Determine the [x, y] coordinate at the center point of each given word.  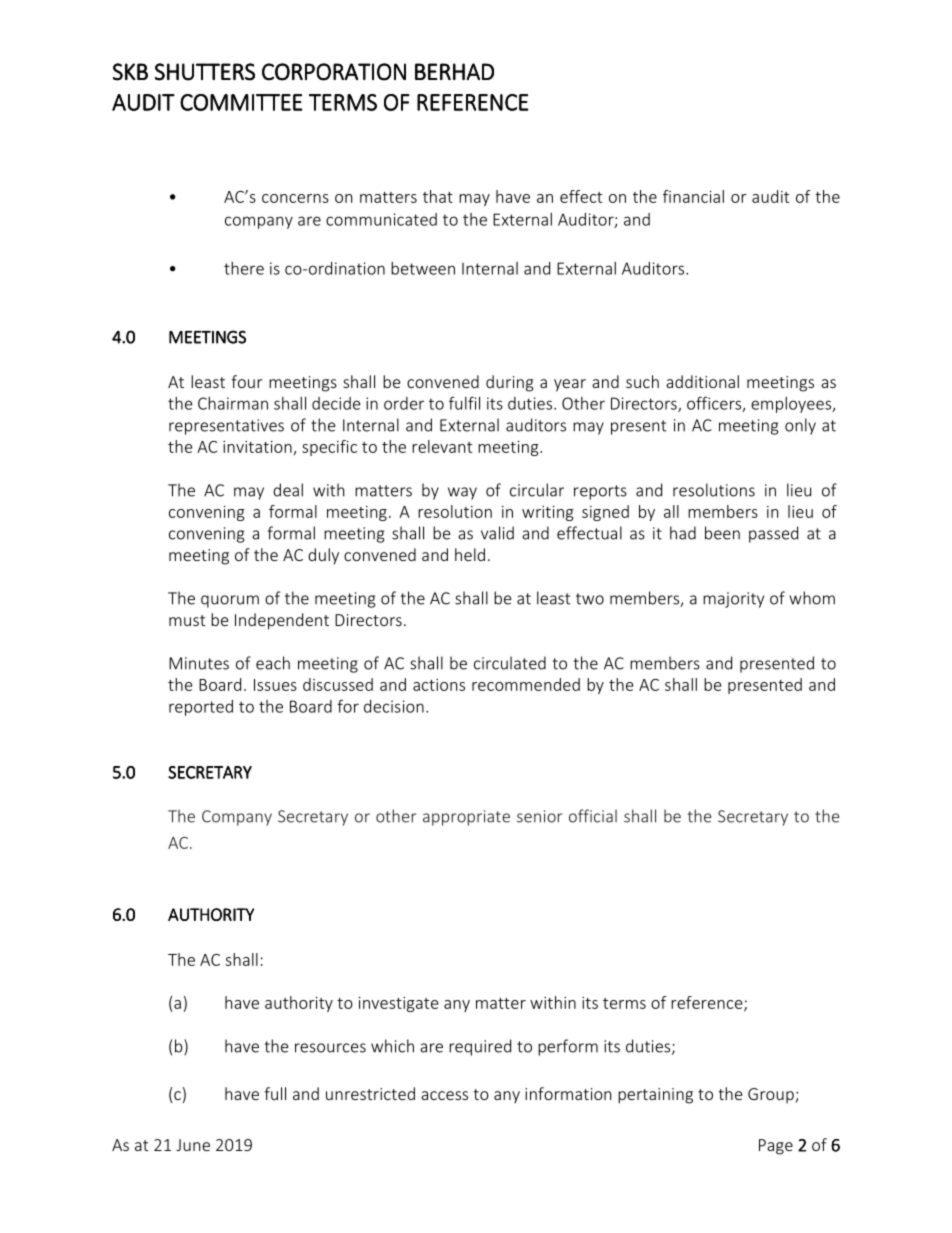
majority [733, 600]
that [438, 196]
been [722, 533]
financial [693, 196]
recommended [526, 684]
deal [288, 490]
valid [497, 533]
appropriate [466, 818]
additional [702, 381]
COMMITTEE [241, 102]
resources [330, 1048]
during [510, 383]
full [275, 1093]
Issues [275, 685]
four [246, 381]
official [593, 816]
